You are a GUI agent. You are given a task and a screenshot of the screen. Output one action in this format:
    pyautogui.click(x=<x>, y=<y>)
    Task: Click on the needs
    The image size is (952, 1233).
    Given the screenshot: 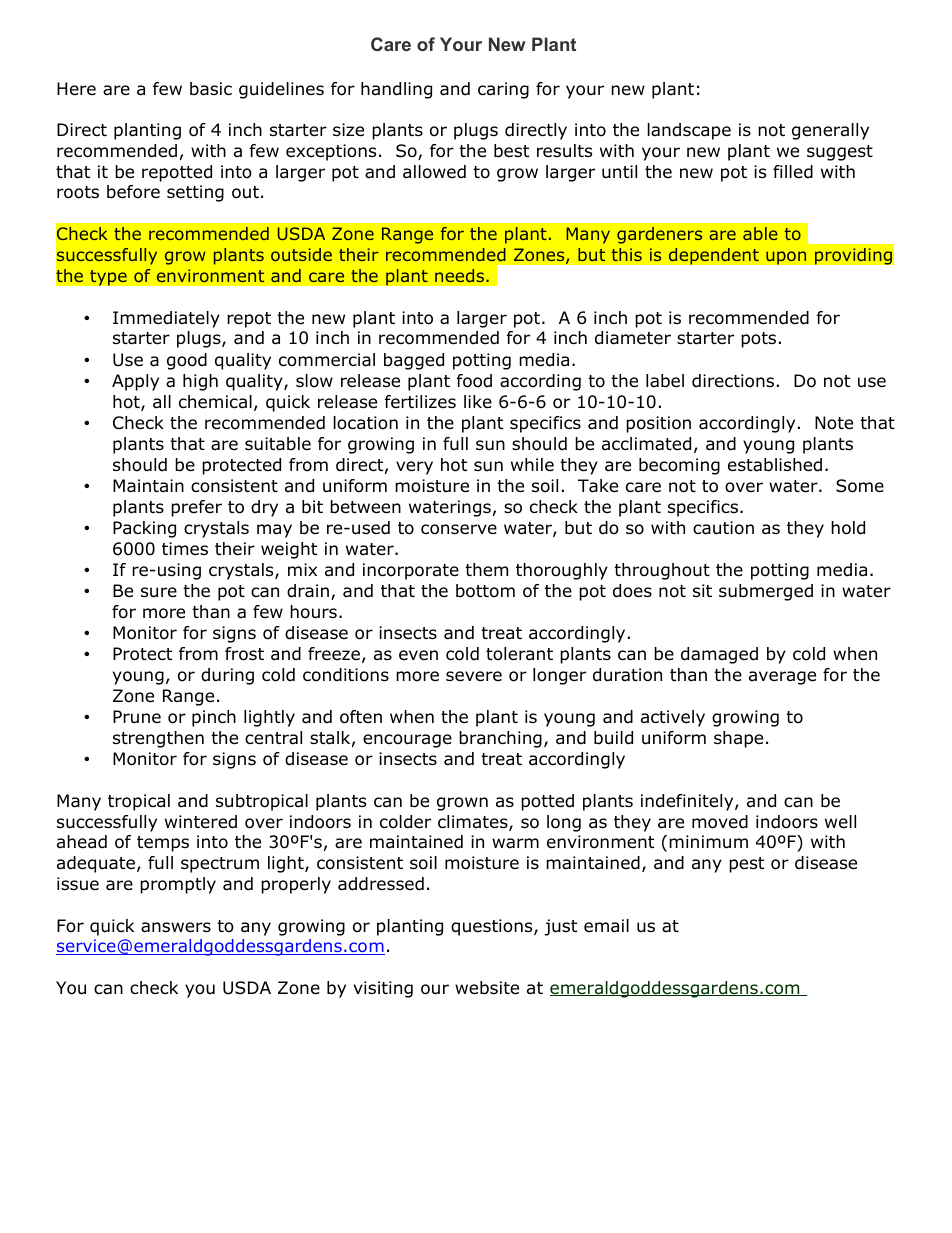 What is the action you would take?
    pyautogui.click(x=461, y=275)
